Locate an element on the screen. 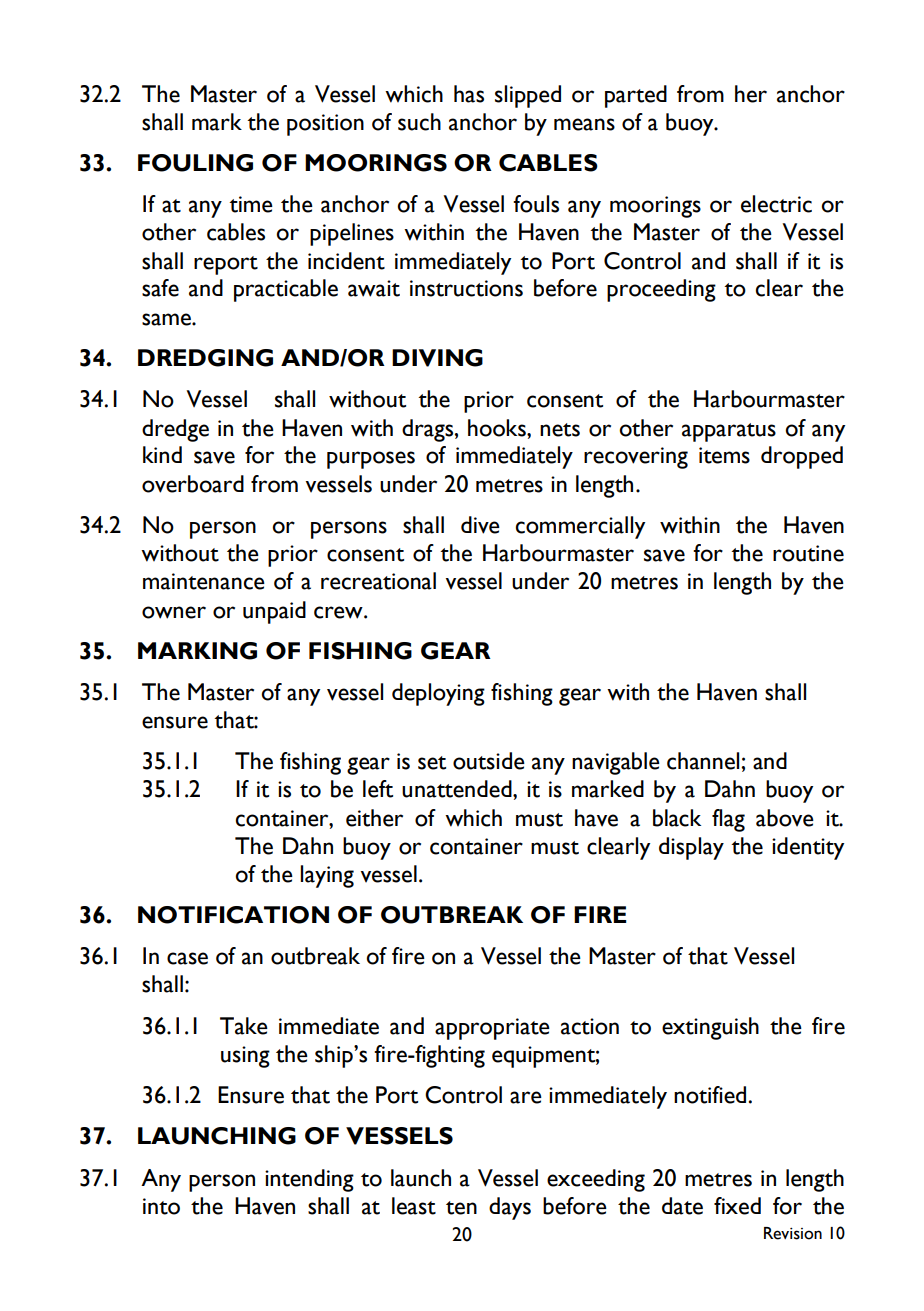  FOULING is located at coordinates (195, 163).
